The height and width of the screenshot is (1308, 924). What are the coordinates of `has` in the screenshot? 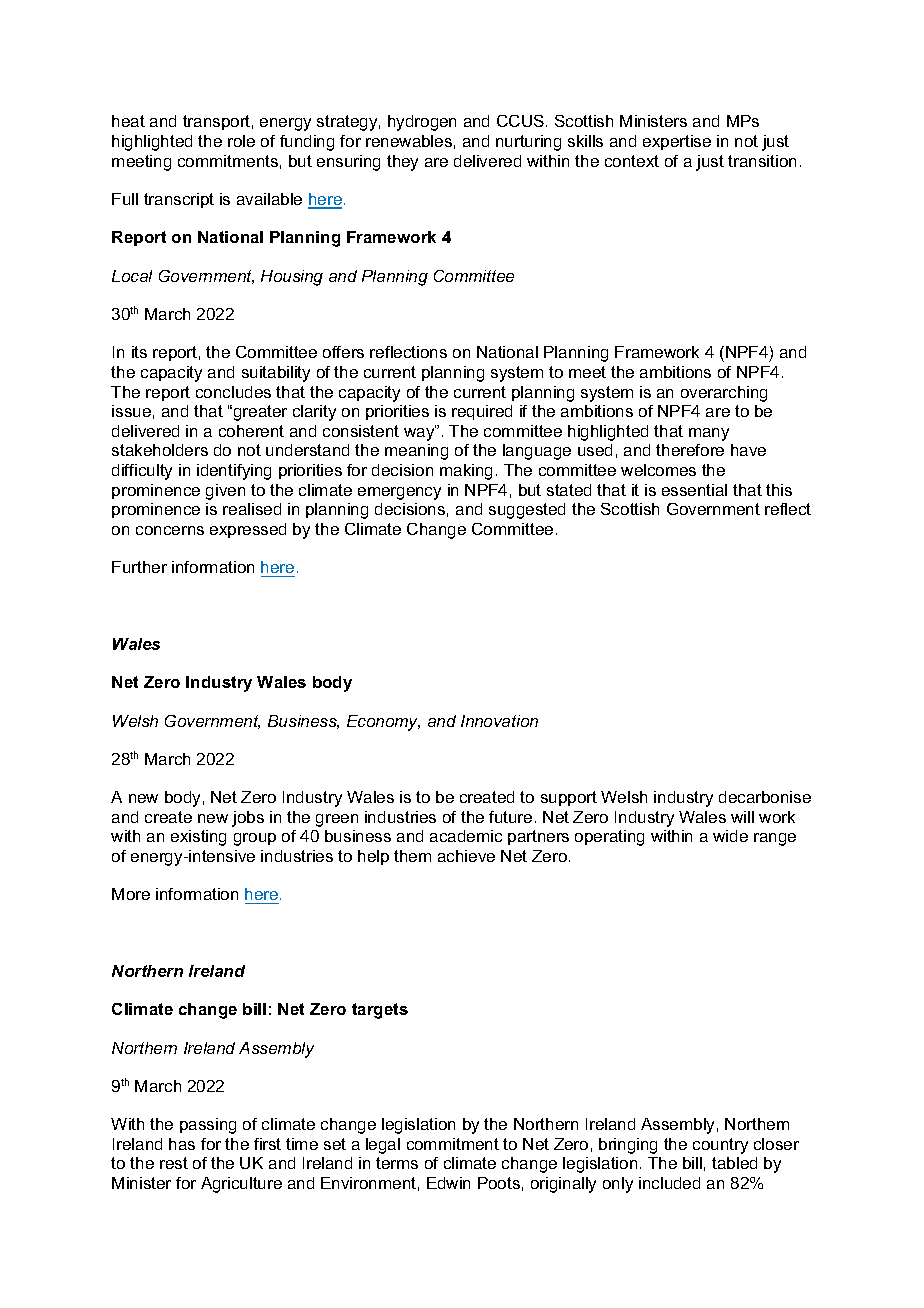 It's located at (182, 1144).
